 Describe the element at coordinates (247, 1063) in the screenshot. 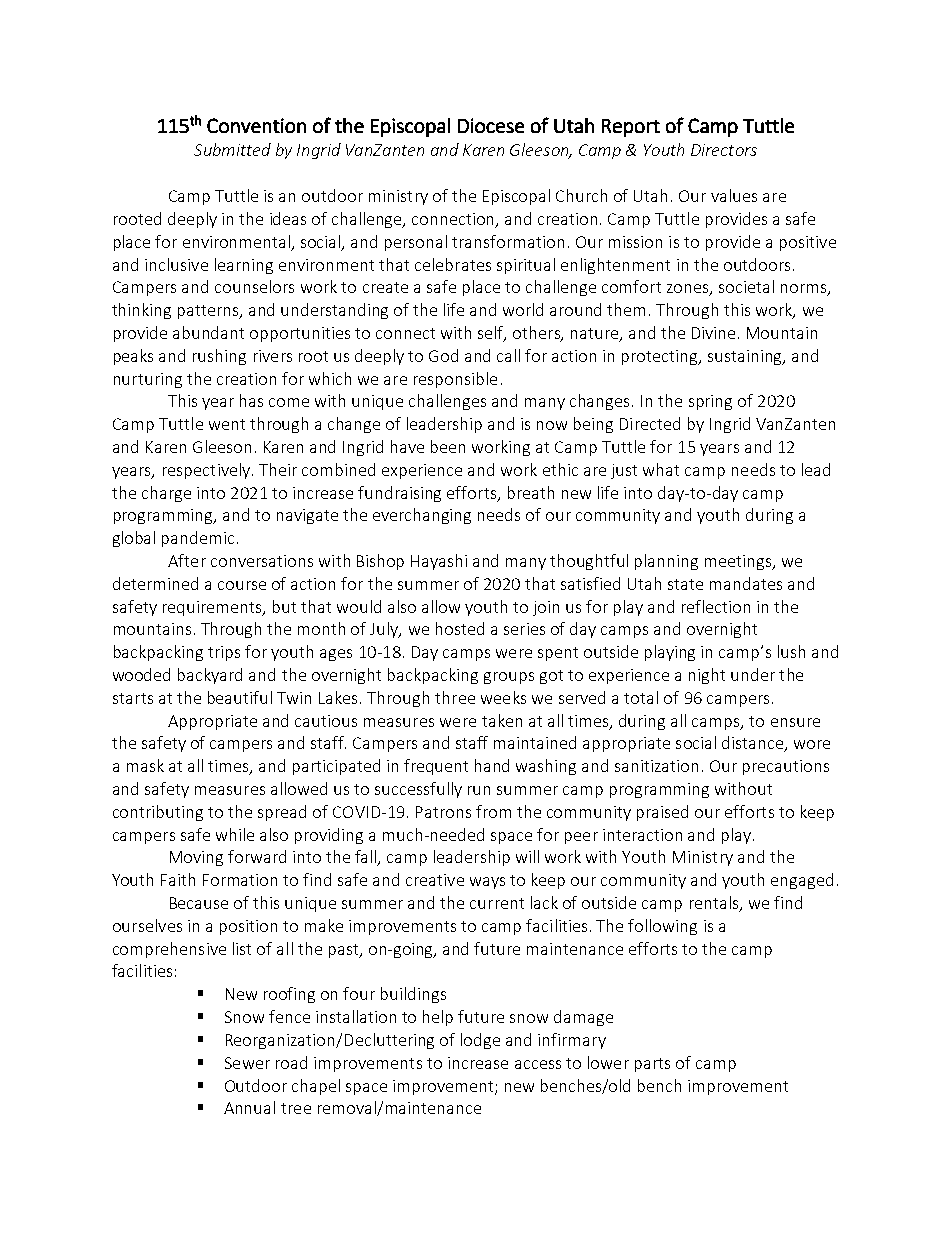

I see `Sewer` at that location.
